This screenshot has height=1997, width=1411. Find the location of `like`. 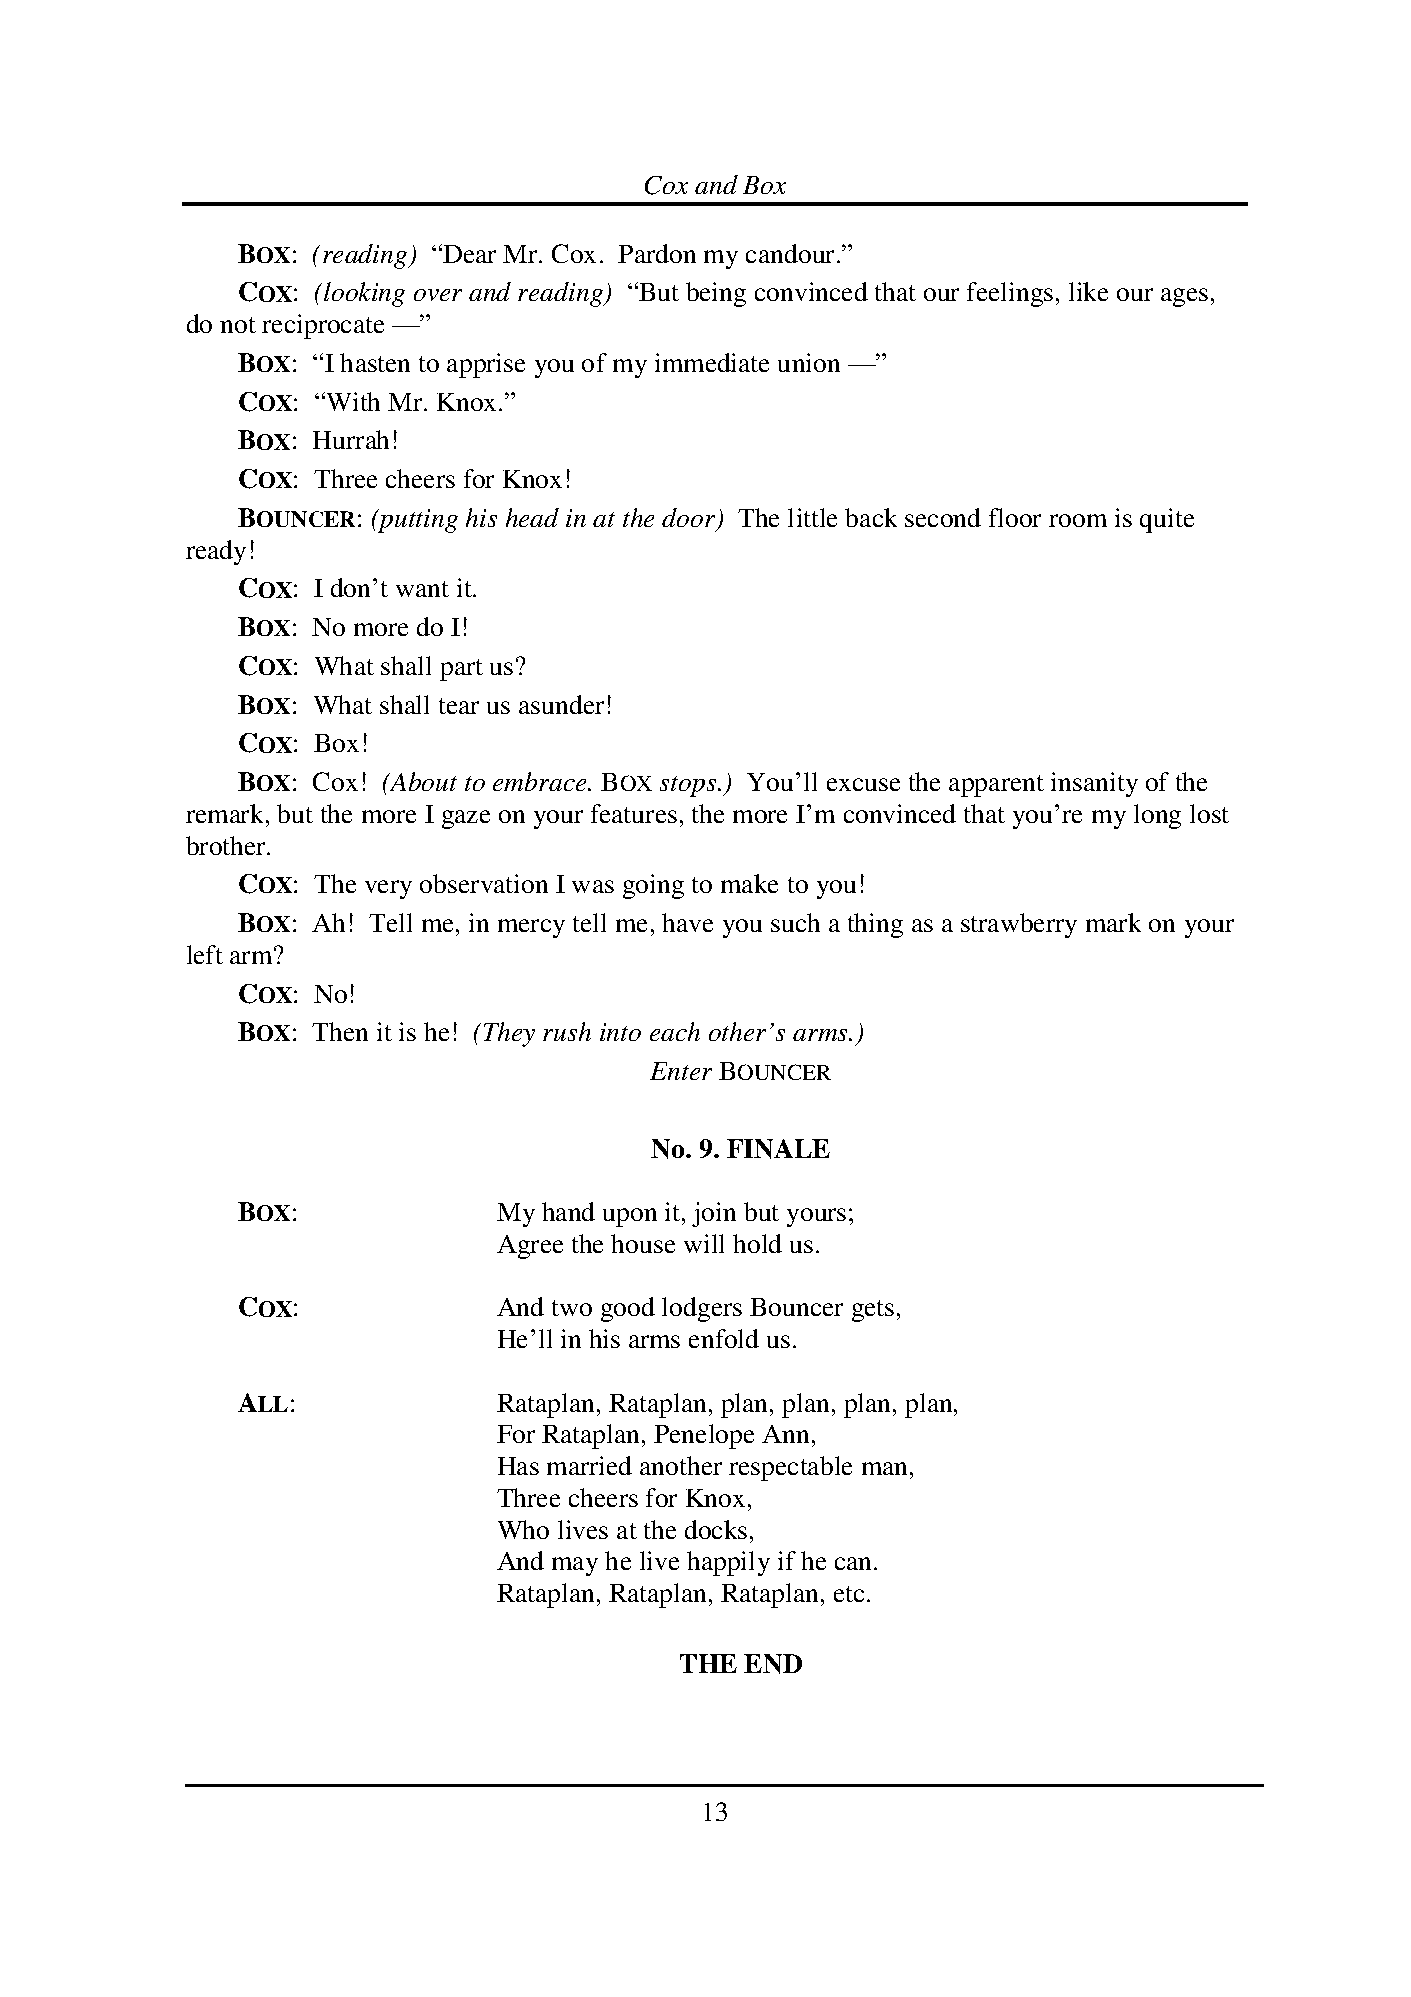

like is located at coordinates (1088, 291).
